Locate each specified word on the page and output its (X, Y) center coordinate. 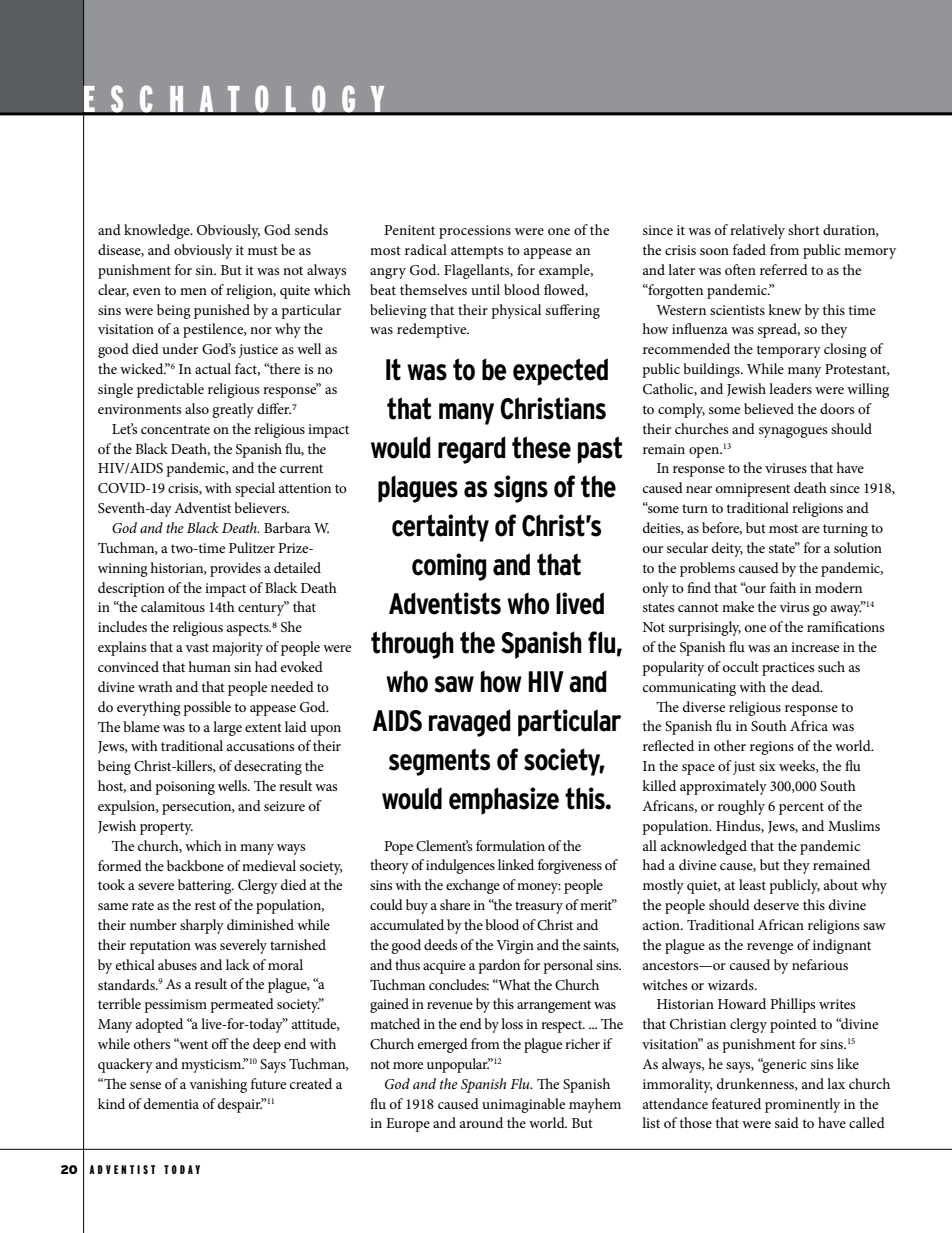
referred (784, 269)
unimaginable (523, 1105)
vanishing (218, 1085)
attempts (477, 252)
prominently (802, 1105)
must (263, 250)
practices (788, 669)
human (209, 666)
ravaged (470, 723)
